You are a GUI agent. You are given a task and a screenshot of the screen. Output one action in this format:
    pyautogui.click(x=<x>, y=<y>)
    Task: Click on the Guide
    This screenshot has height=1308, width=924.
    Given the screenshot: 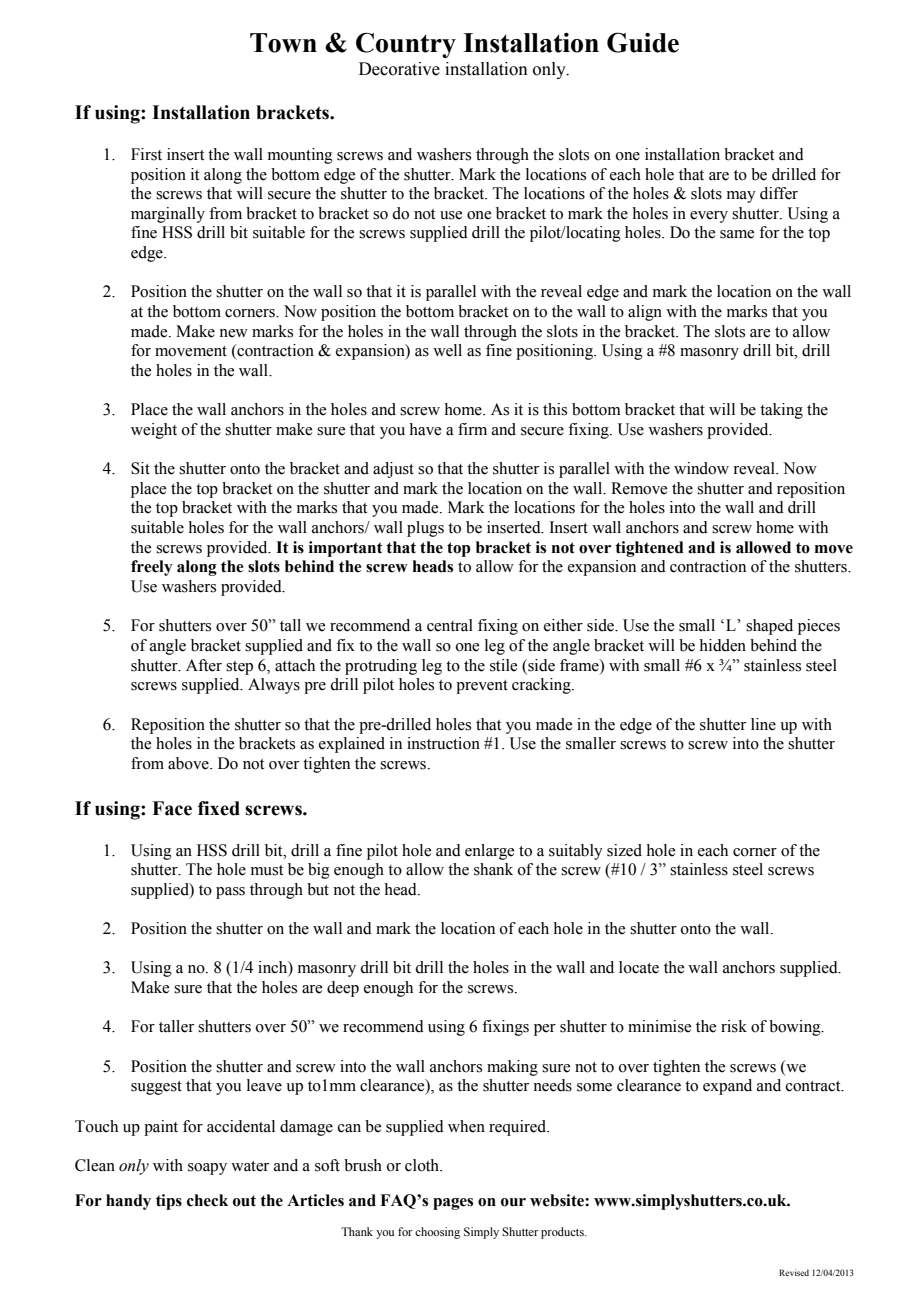 What is the action you would take?
    pyautogui.click(x=643, y=42)
